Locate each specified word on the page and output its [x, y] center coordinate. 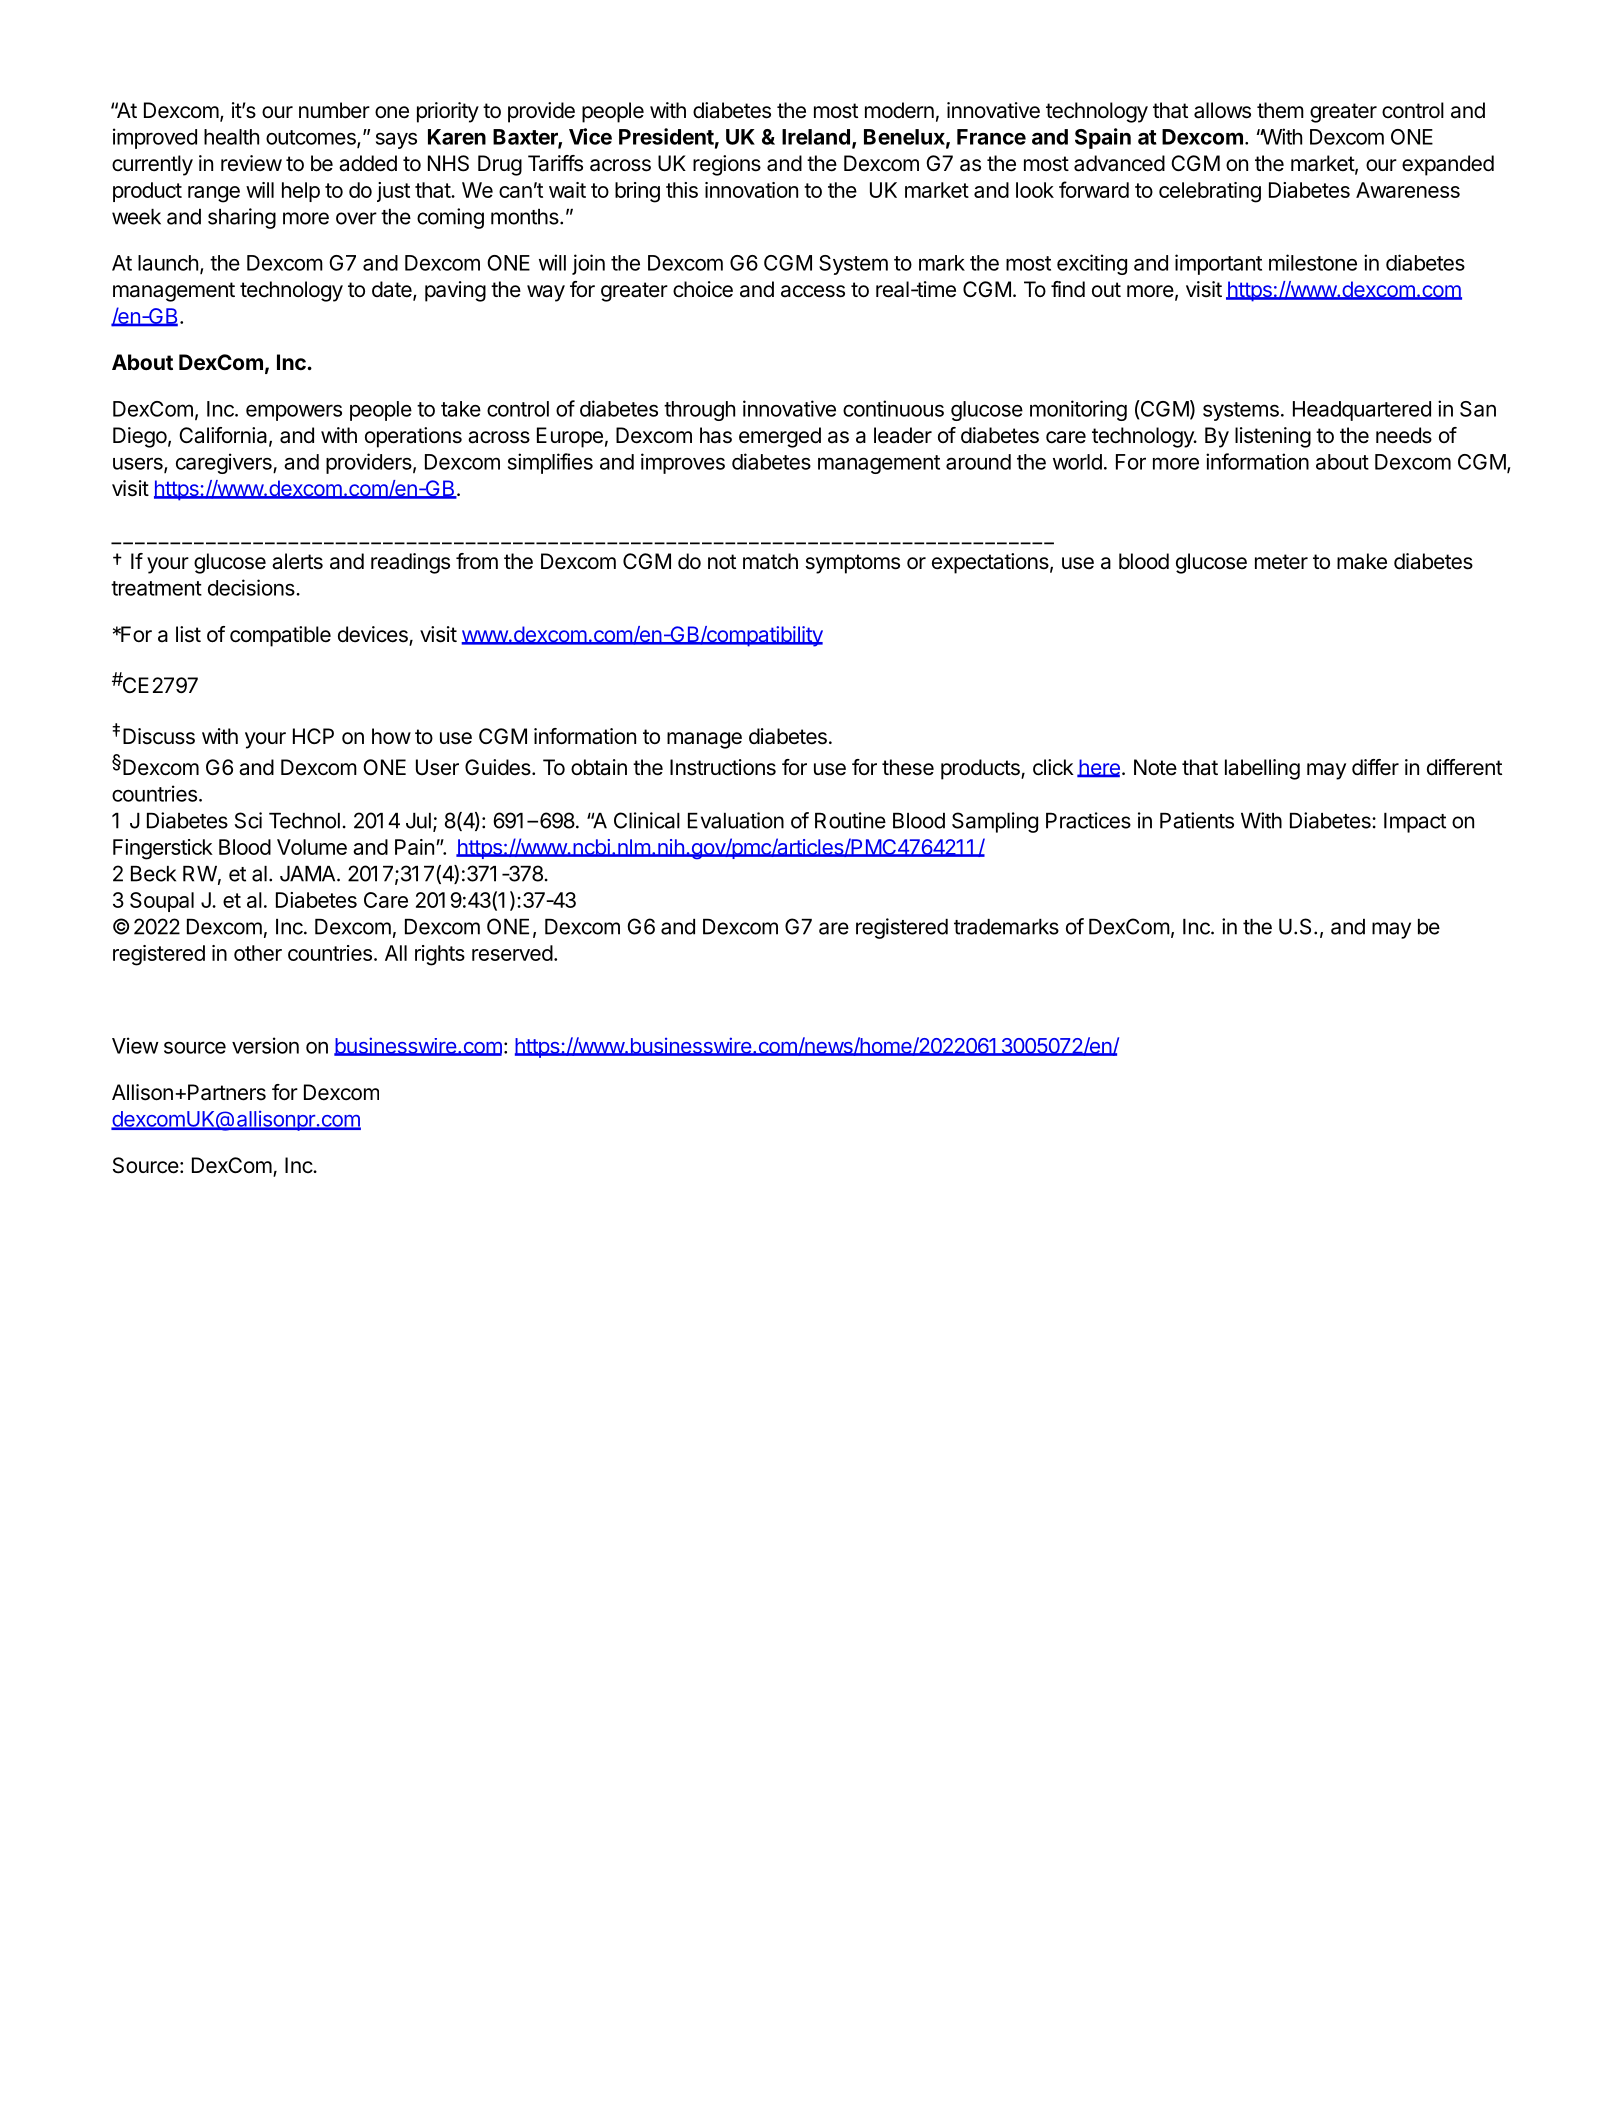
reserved [512, 953]
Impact [1415, 823]
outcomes [312, 138]
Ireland [816, 137]
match [770, 561]
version [265, 1045]
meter [1281, 562]
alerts [297, 561]
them [1280, 110]
